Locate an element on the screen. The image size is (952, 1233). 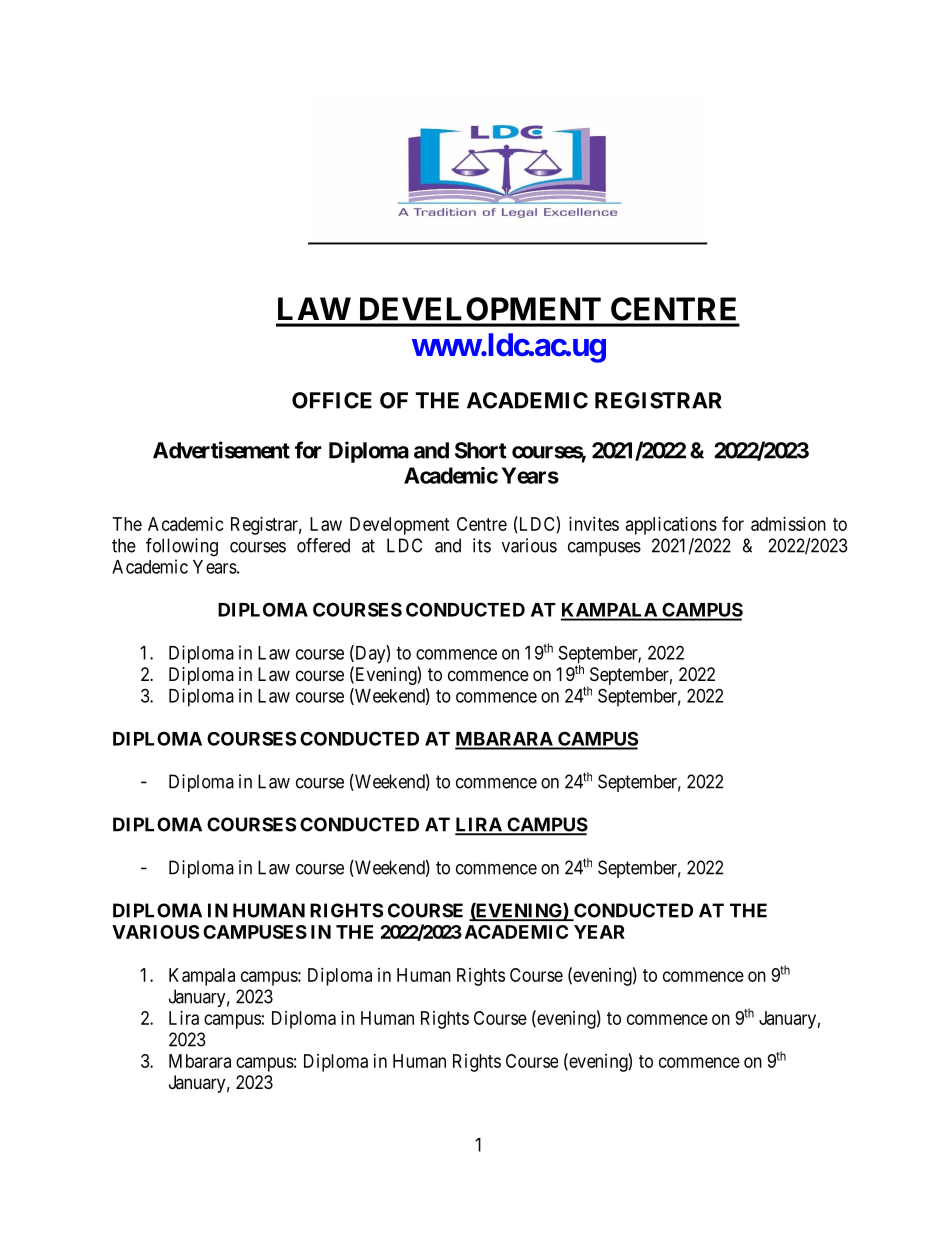
admission is located at coordinates (788, 524).
